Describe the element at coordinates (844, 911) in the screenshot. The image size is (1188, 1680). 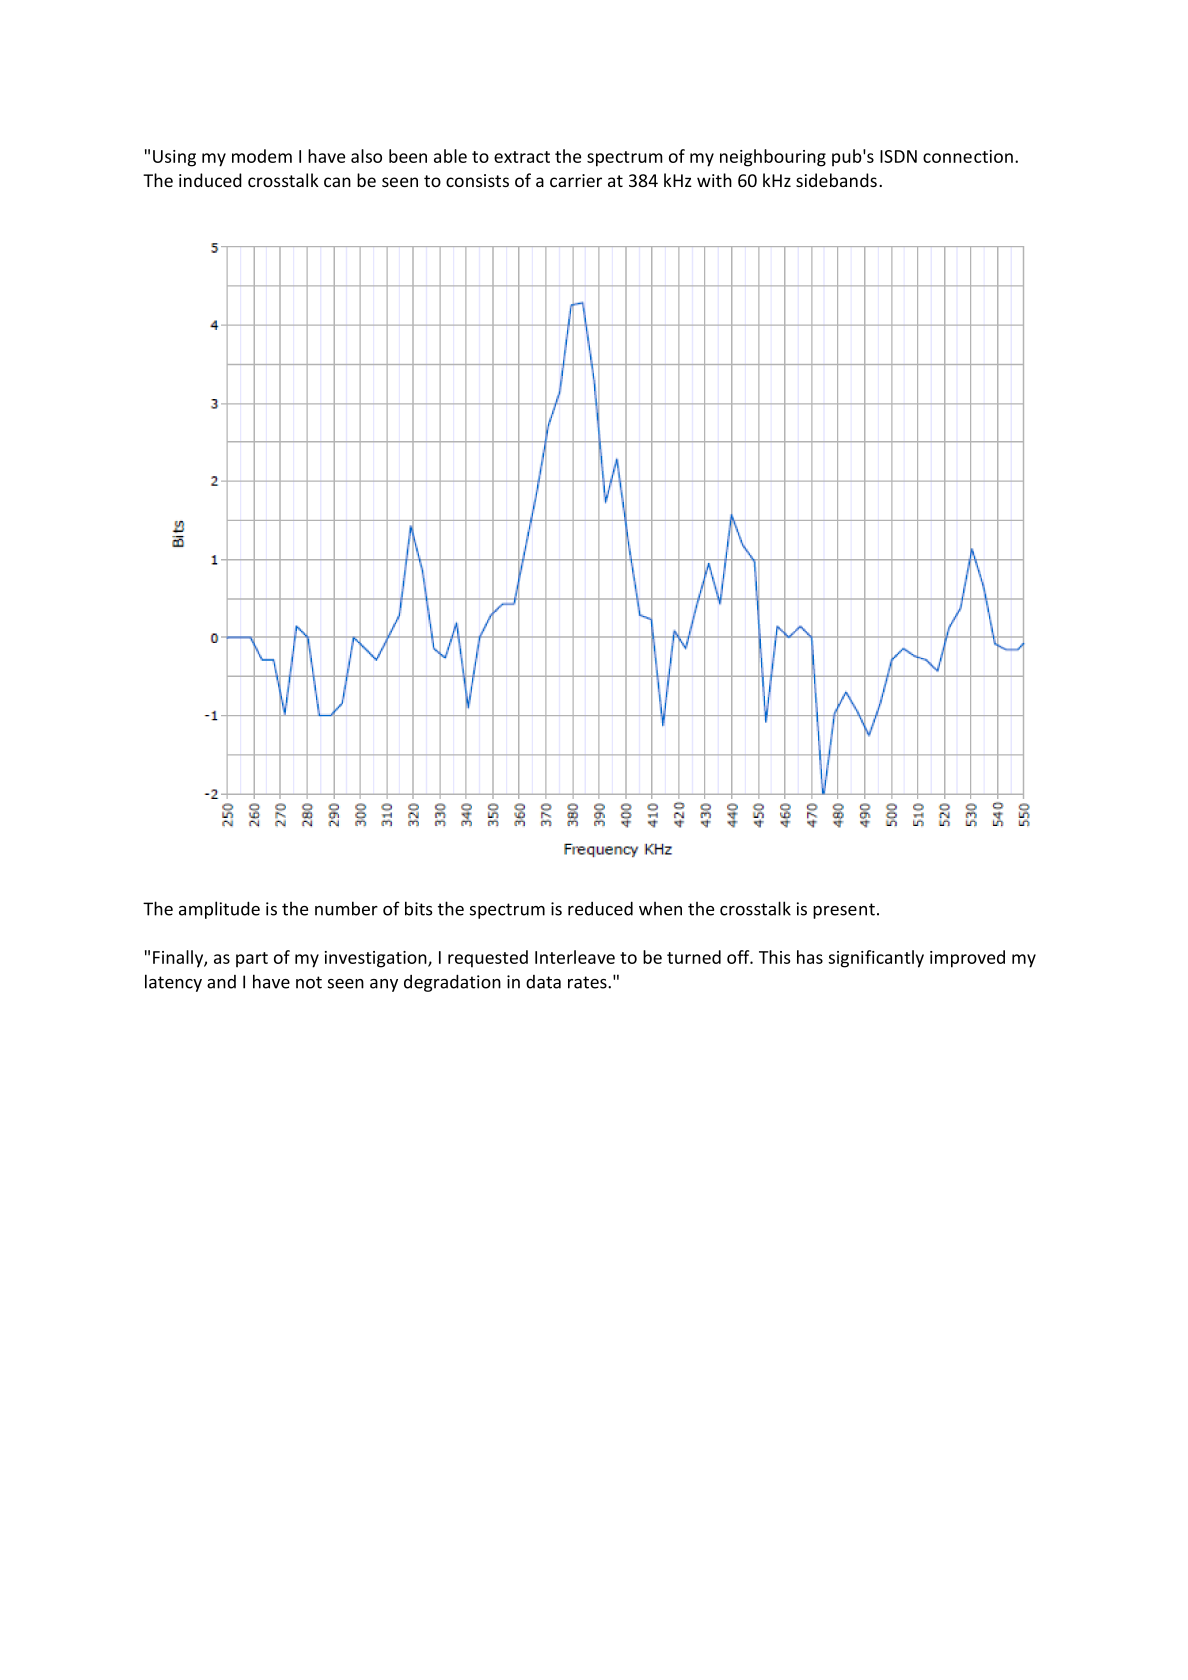
I see `present` at that location.
